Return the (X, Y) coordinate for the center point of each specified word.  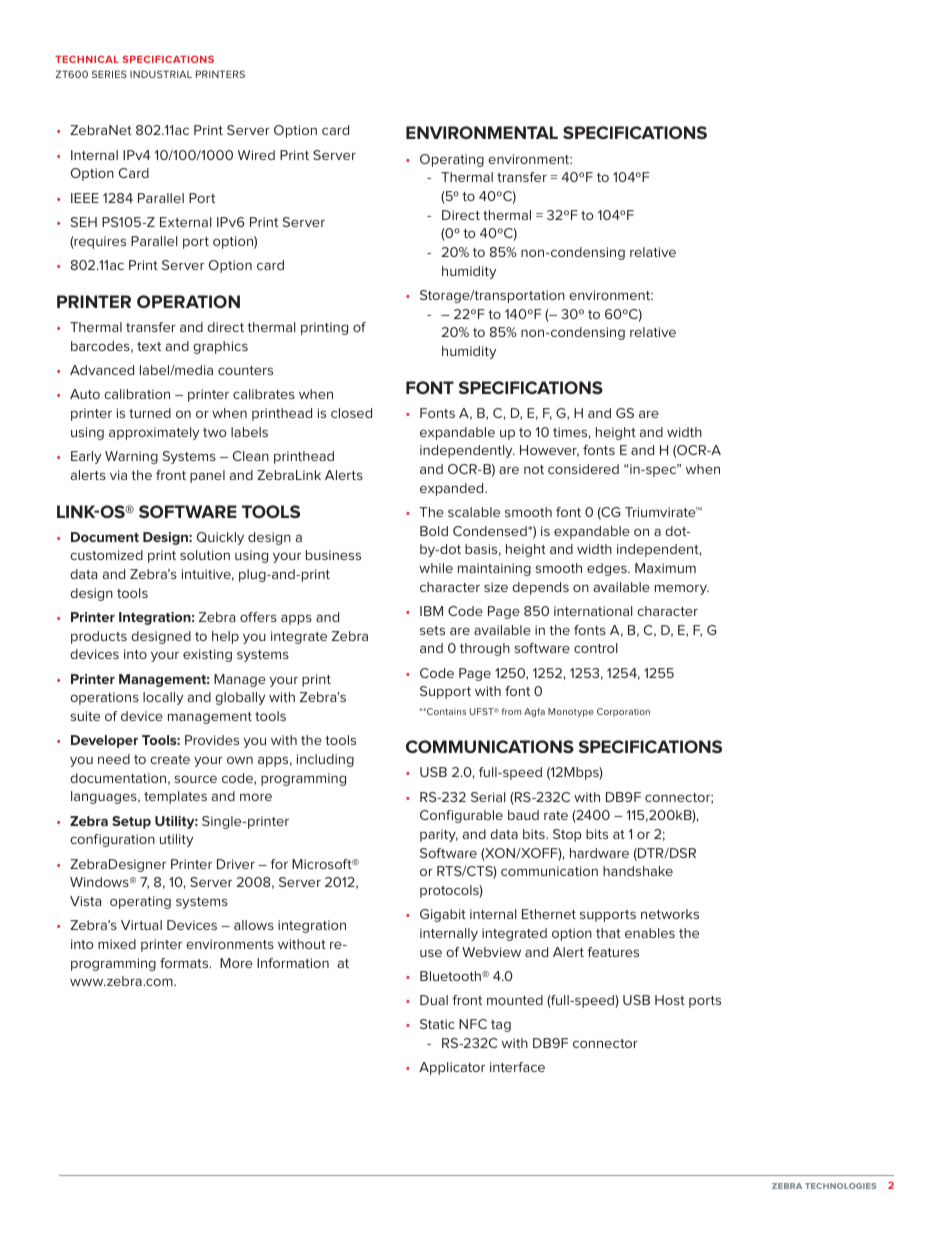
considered (583, 469)
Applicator (452, 1068)
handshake (638, 871)
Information (293, 963)
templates (175, 797)
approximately (154, 433)
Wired (256, 155)
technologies (840, 1186)
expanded (453, 489)
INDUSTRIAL (161, 74)
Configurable (461, 816)
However (549, 451)
